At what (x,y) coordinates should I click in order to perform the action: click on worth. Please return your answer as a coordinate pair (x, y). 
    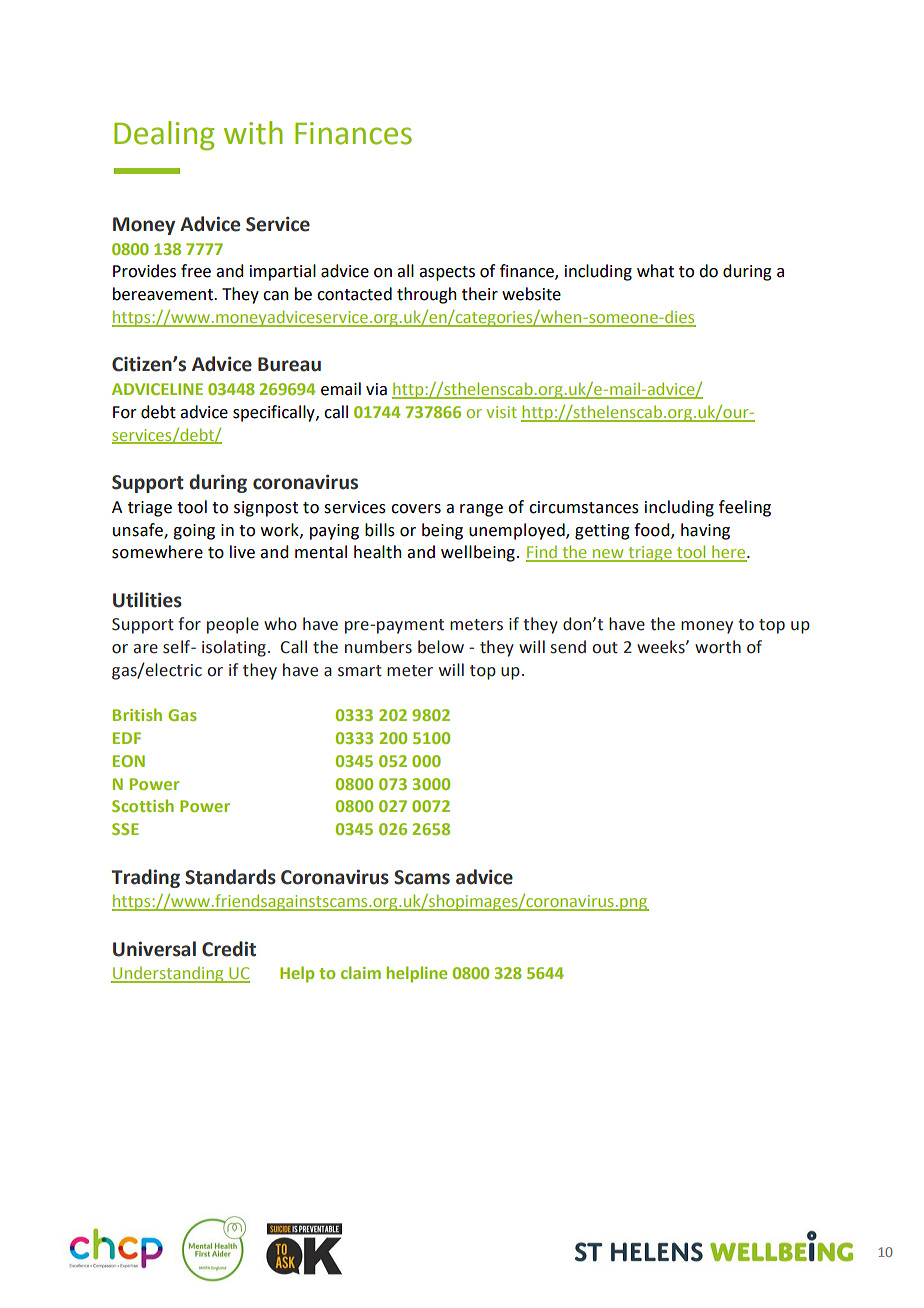
    Looking at the image, I should click on (718, 647).
